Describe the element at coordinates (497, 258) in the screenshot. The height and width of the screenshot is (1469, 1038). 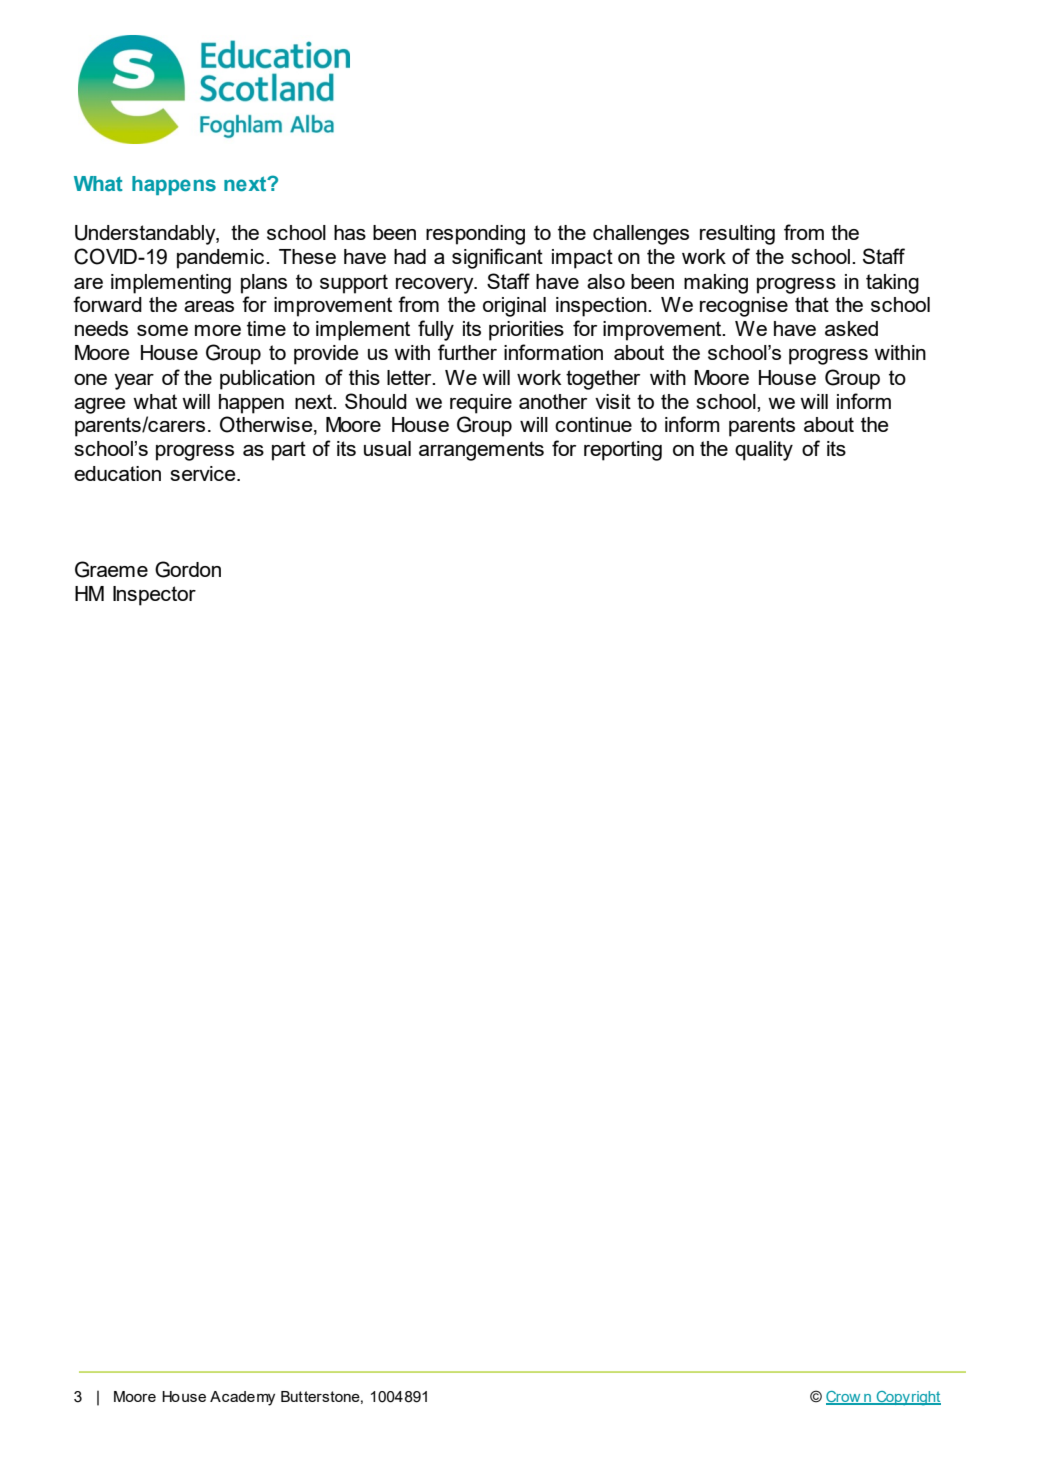
I see `significant` at that location.
